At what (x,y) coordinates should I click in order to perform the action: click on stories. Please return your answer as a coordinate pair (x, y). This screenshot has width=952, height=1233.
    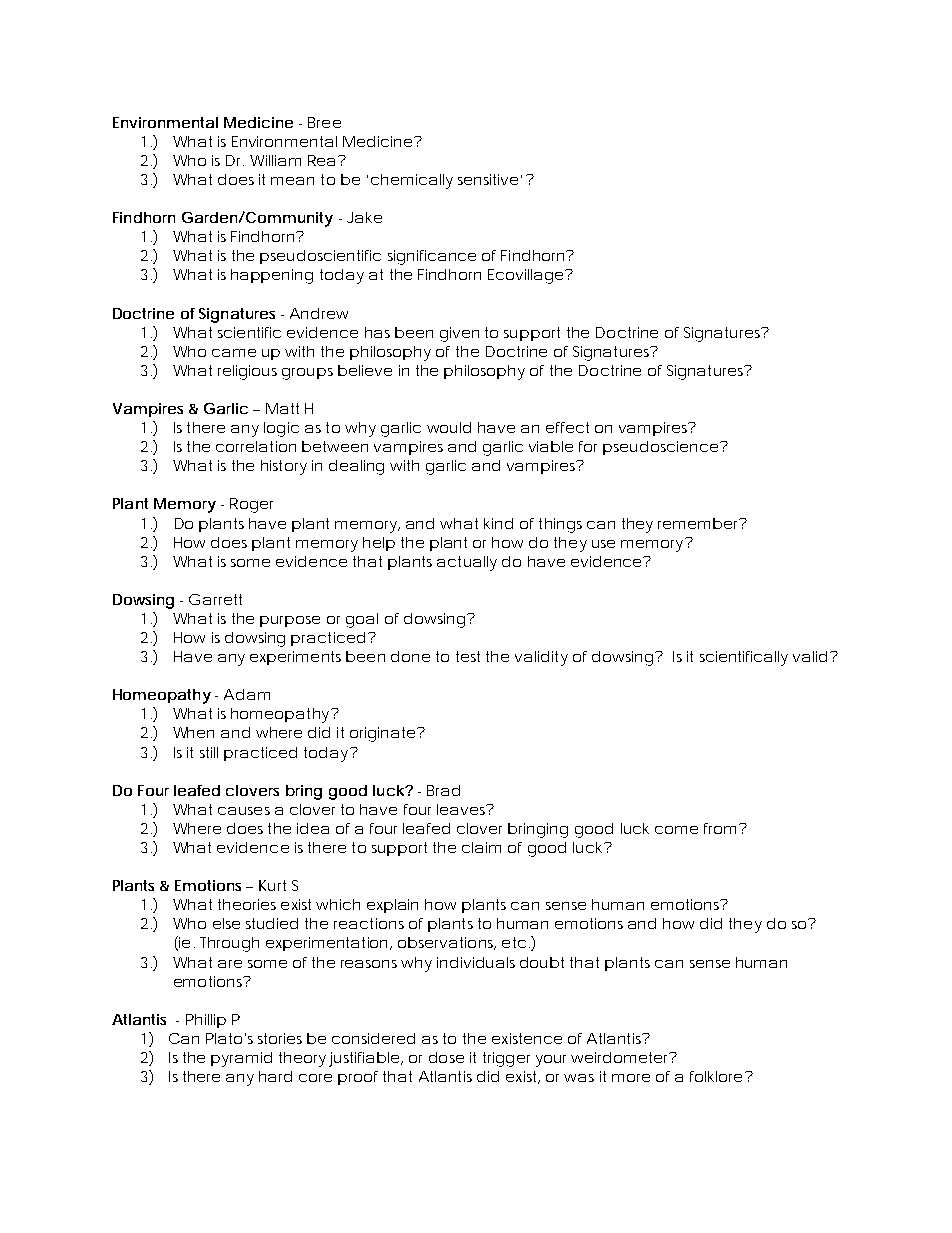
    Looking at the image, I should click on (280, 1038).
